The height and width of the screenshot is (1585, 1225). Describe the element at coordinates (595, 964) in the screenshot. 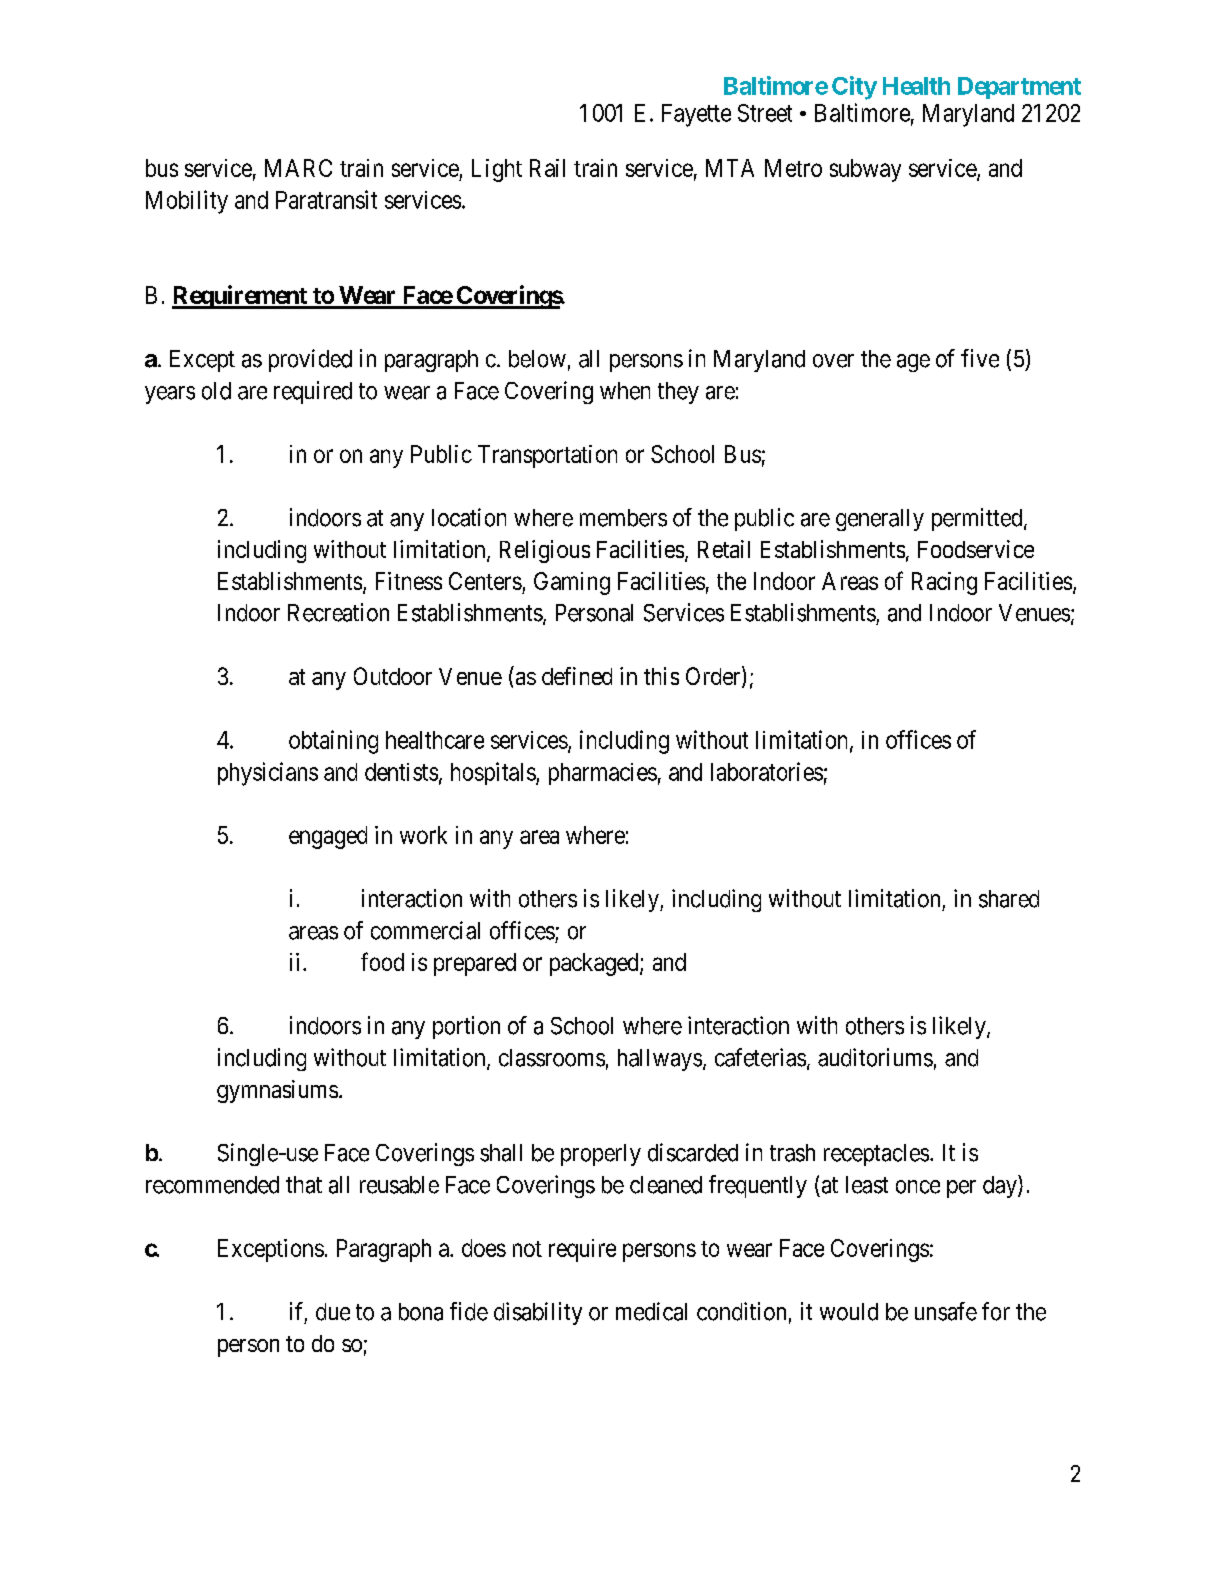

I see `packaged` at that location.
